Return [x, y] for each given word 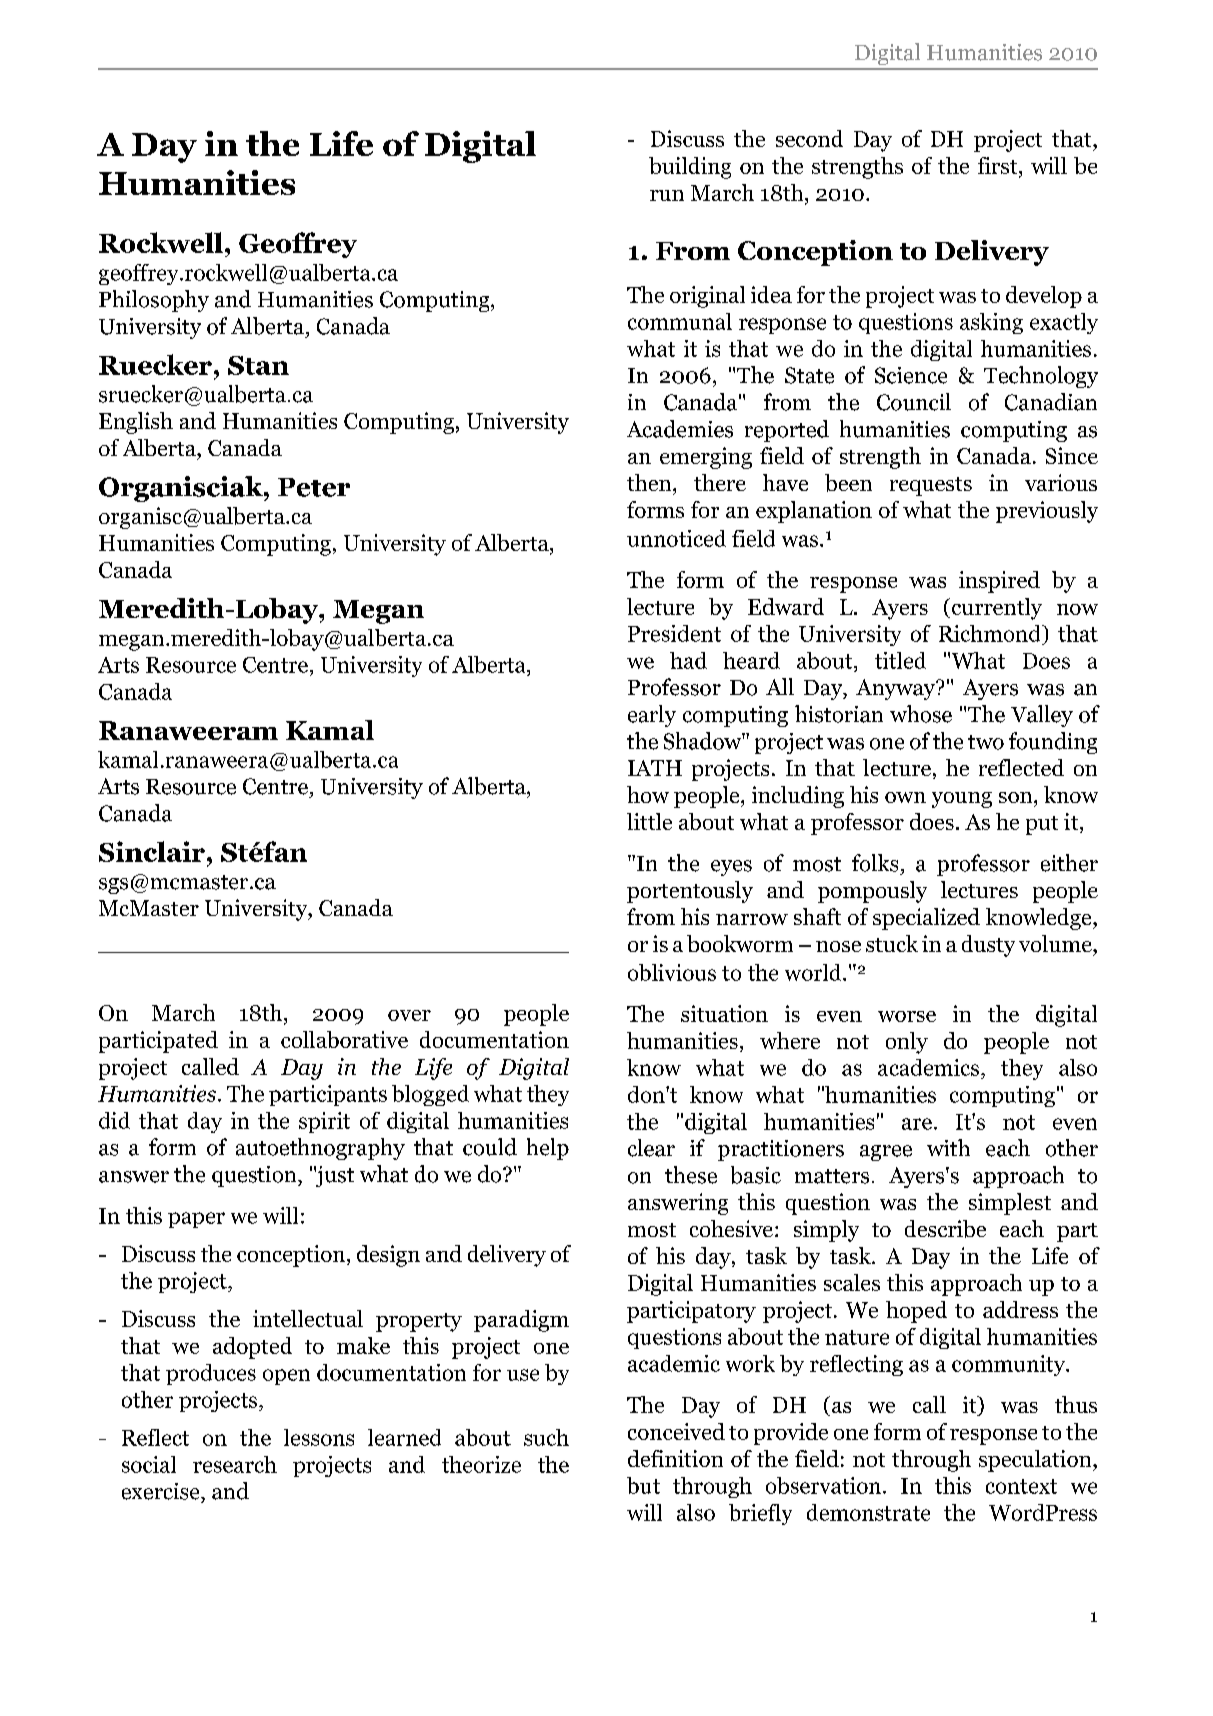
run [667, 195]
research [235, 1464]
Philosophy [154, 301]
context [1021, 1486]
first [999, 165]
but [643, 1485]
